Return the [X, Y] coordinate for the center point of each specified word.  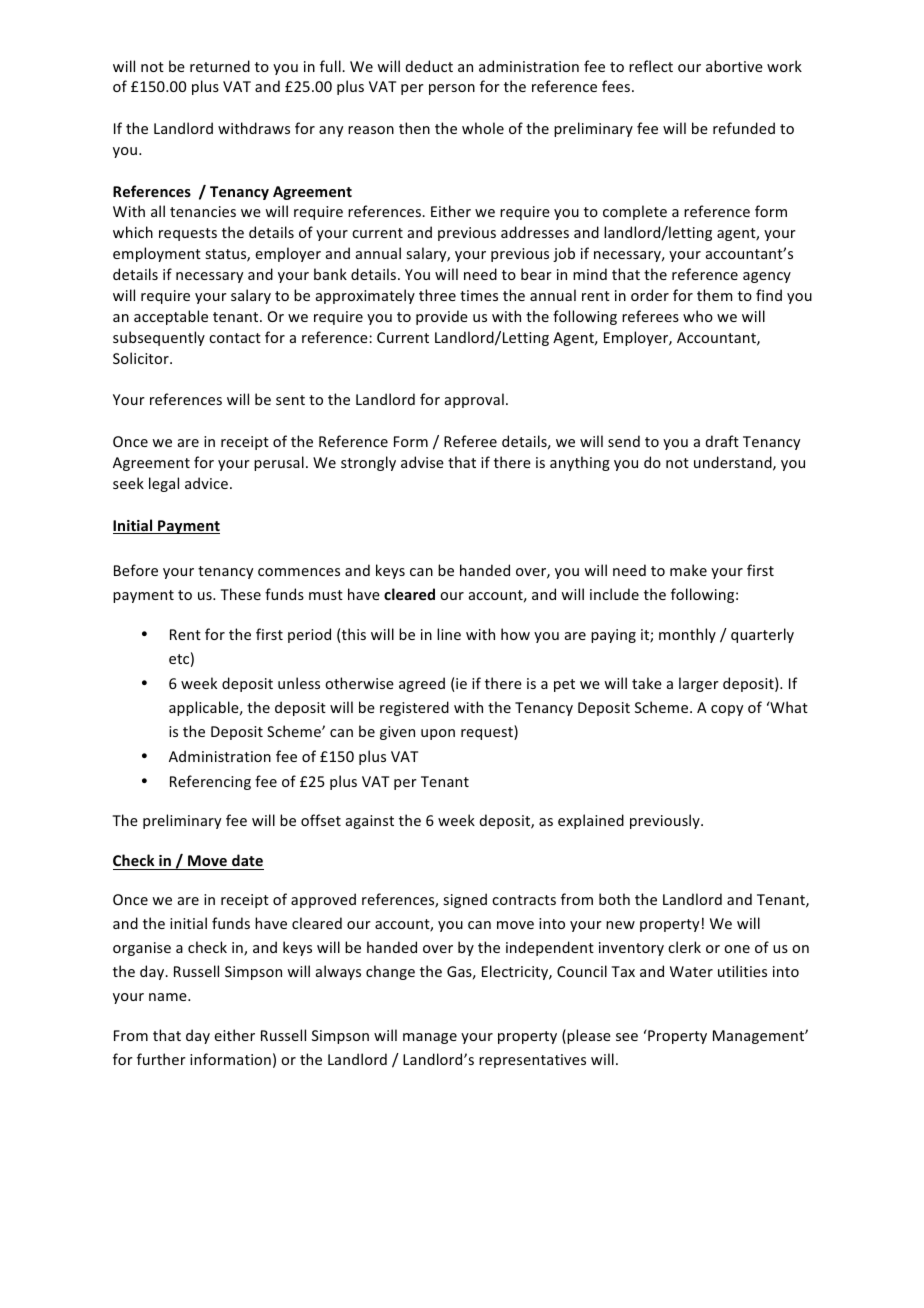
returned [220, 66]
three [437, 295]
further [161, 1059]
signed [465, 900]
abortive [734, 66]
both [614, 899]
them [714, 295]
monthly [687, 635]
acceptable [171, 317]
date [247, 860]
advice [206, 483]
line [449, 634]
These [240, 594]
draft [722, 441]
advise [422, 462]
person [452, 89]
